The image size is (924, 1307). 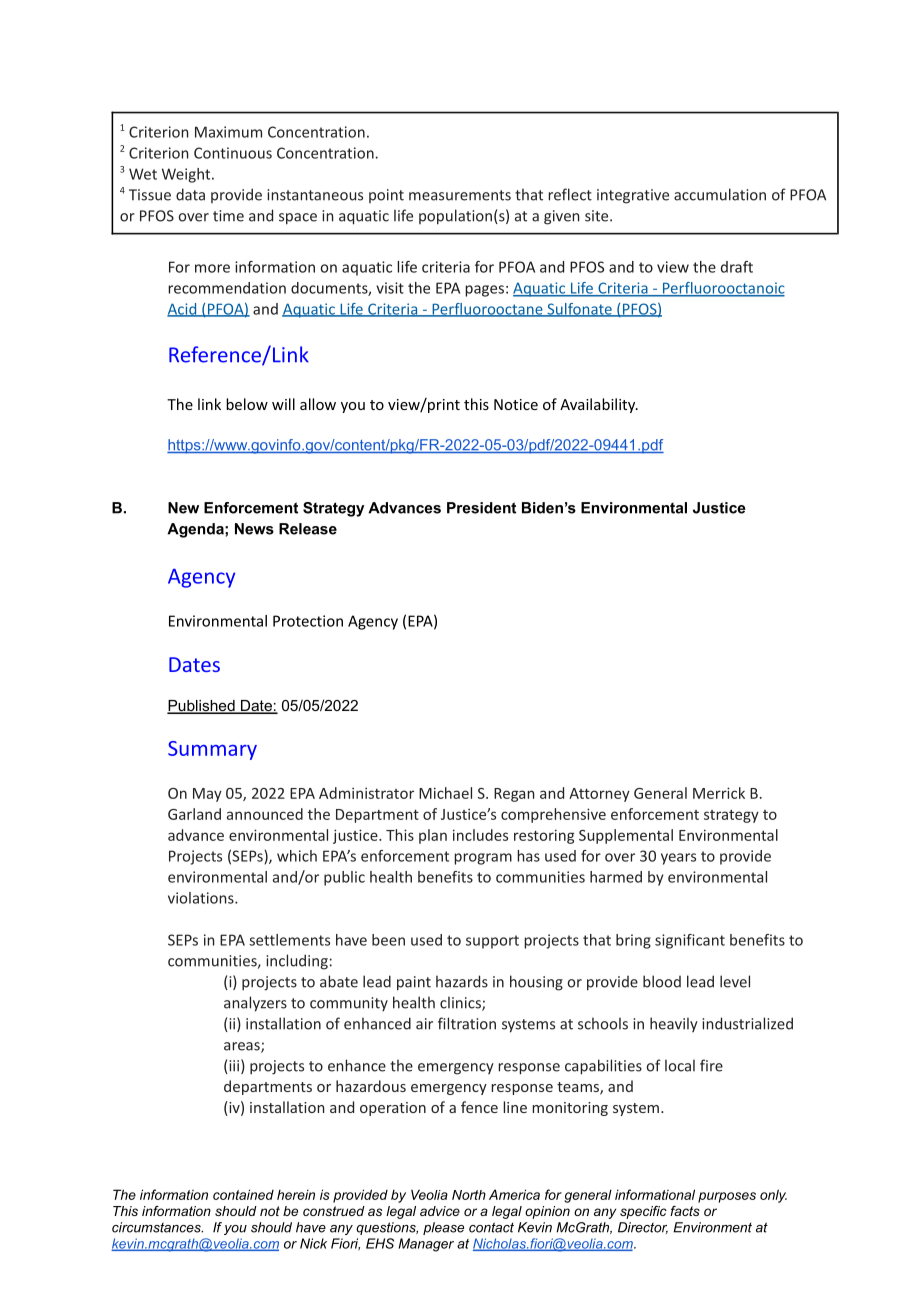 What do you see at coordinates (599, 405) in the screenshot?
I see `Availability` at bounding box center [599, 405].
